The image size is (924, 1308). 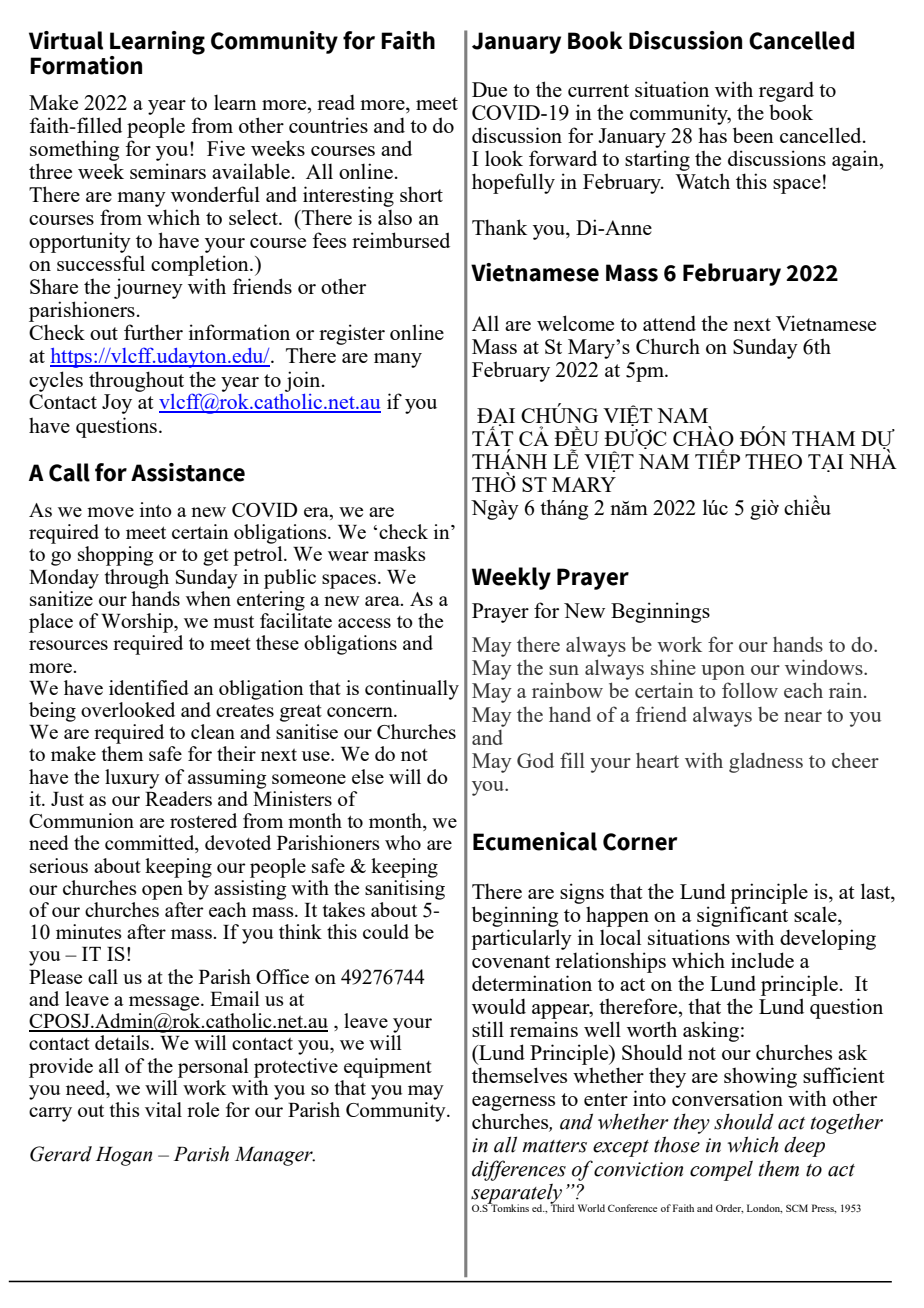 I want to click on who, so click(x=403, y=842).
